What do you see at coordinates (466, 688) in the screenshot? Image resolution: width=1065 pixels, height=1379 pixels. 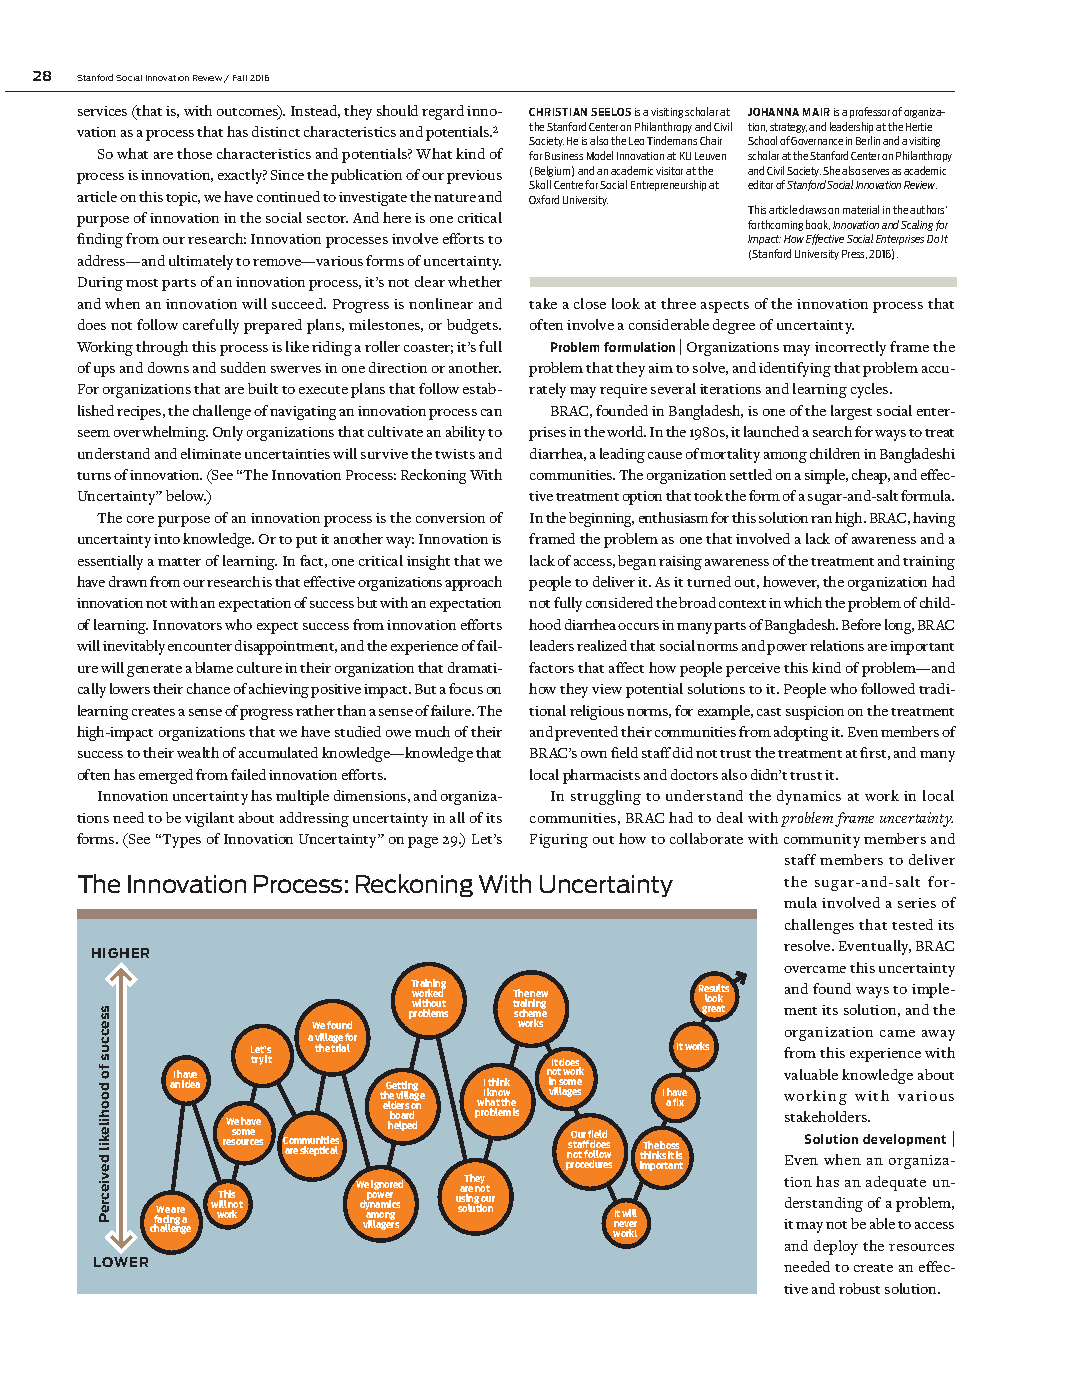 I see `focus` at bounding box center [466, 688].
